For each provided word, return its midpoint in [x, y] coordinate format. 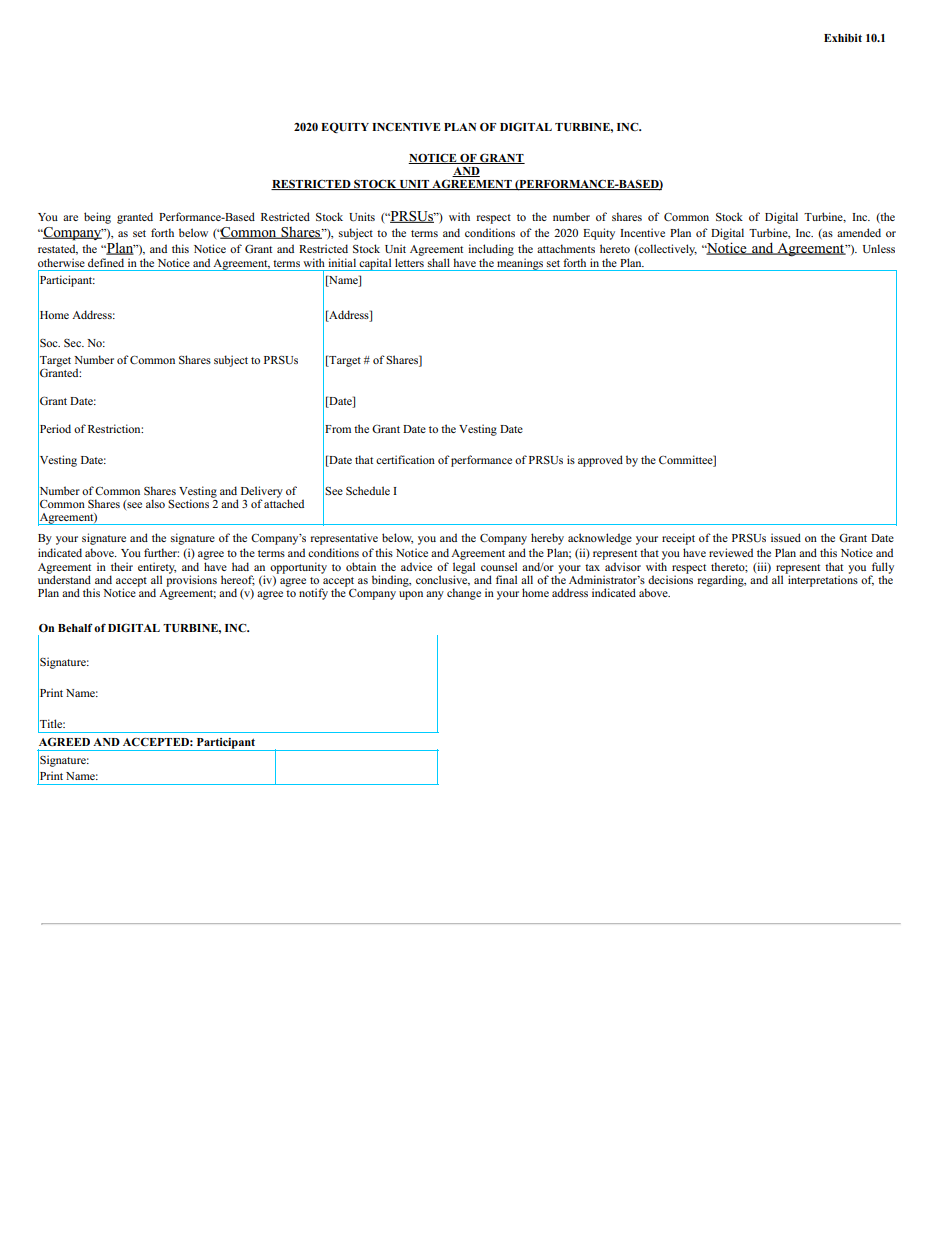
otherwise [61, 262]
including [491, 250]
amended [859, 232]
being [97, 218]
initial [342, 262]
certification [405, 459]
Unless [879, 249]
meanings [520, 264]
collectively [667, 250]
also [155, 503]
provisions [191, 580]
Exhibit [843, 38]
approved [600, 461]
